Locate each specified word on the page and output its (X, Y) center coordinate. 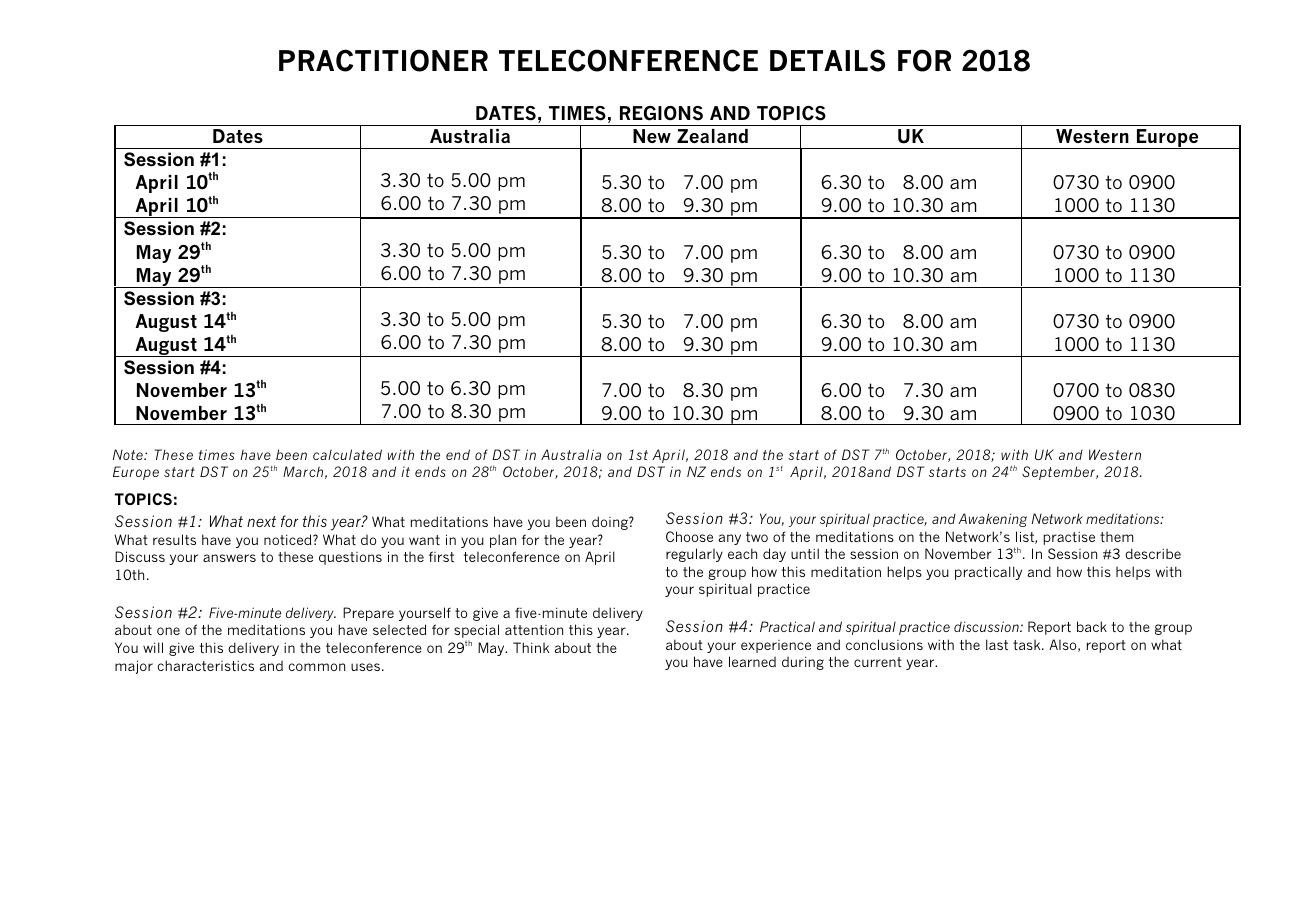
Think (531, 647)
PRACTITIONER (383, 60)
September (1059, 473)
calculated (347, 454)
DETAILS (827, 60)
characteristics (205, 665)
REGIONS (661, 113)
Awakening (992, 520)
